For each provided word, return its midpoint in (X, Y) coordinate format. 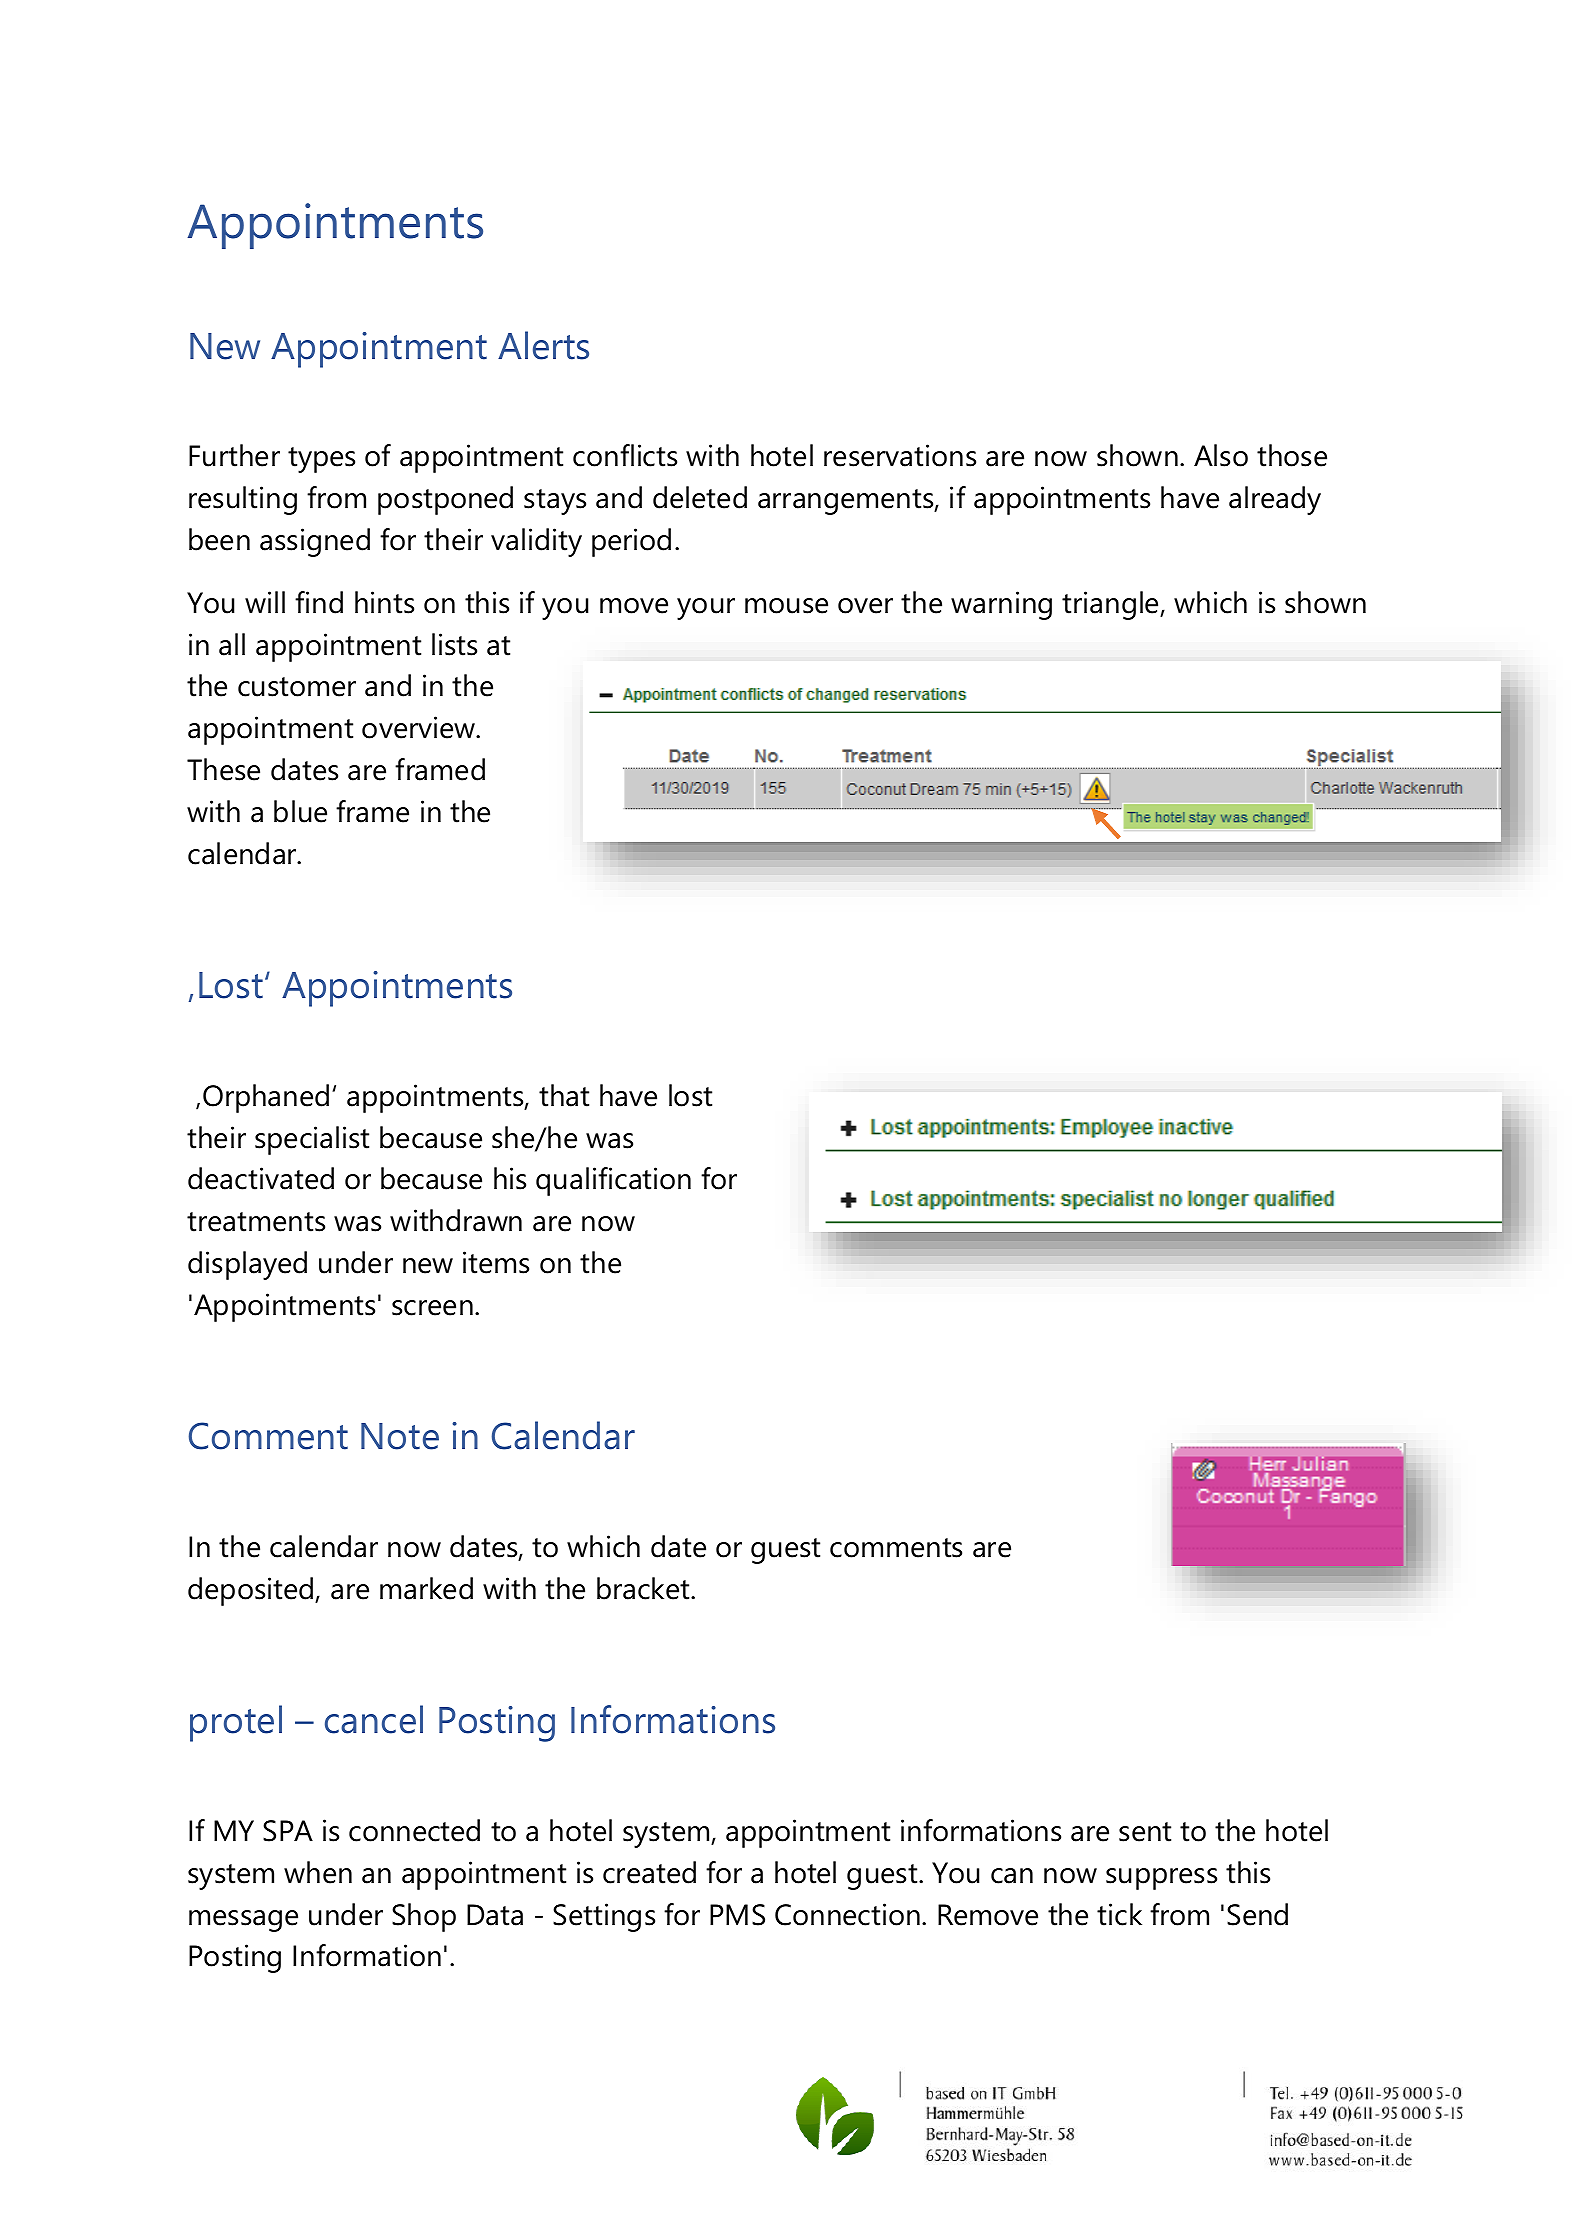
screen (432, 1308)
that (564, 1095)
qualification (613, 1181)
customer (297, 687)
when (318, 1872)
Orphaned (266, 1098)
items (496, 1262)
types (321, 460)
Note (400, 1436)
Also (1221, 455)
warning (1001, 605)
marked (426, 1588)
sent (1145, 1832)
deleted (700, 497)
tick (1119, 1914)
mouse (786, 606)
